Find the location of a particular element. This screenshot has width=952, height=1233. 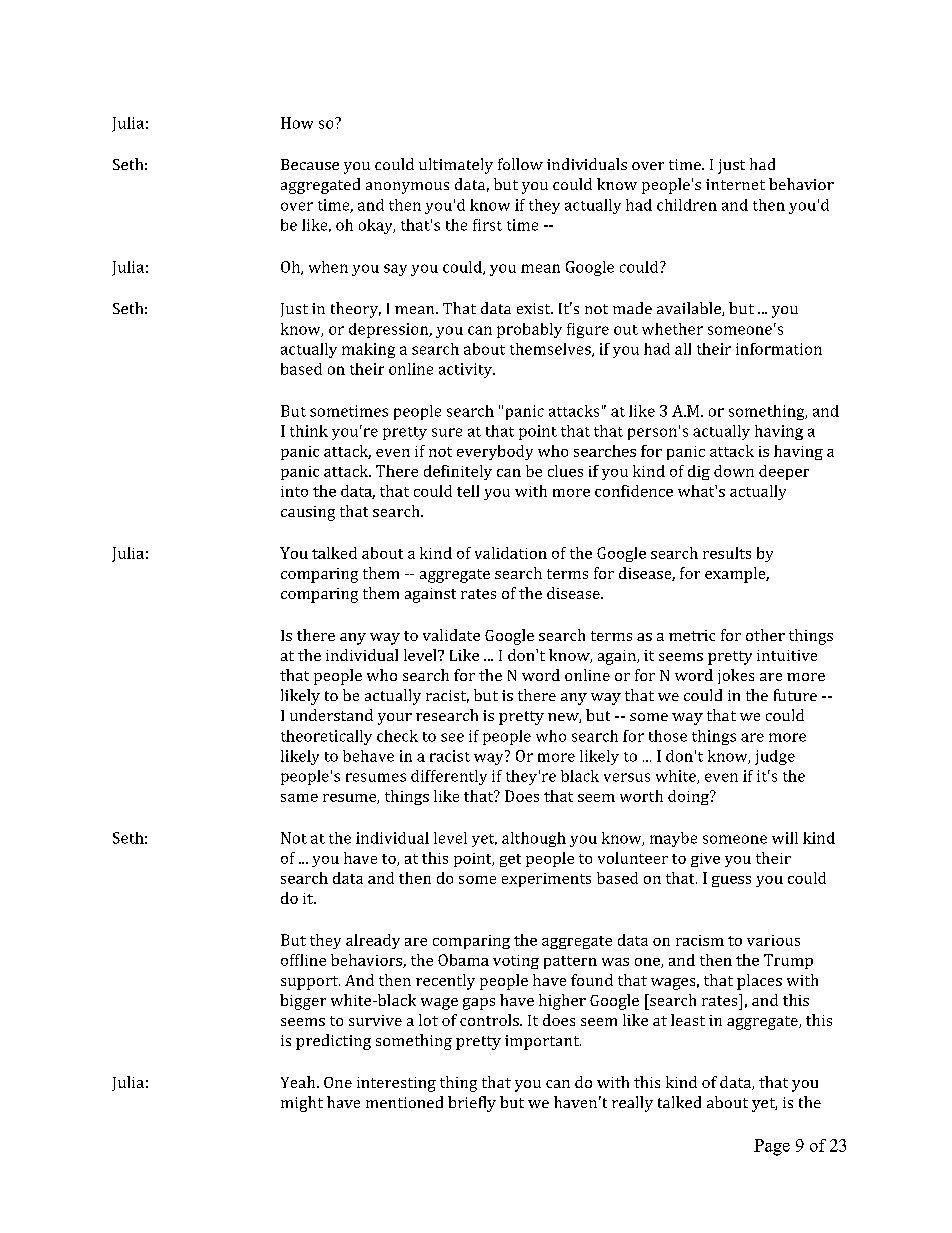

making is located at coordinates (368, 350).
